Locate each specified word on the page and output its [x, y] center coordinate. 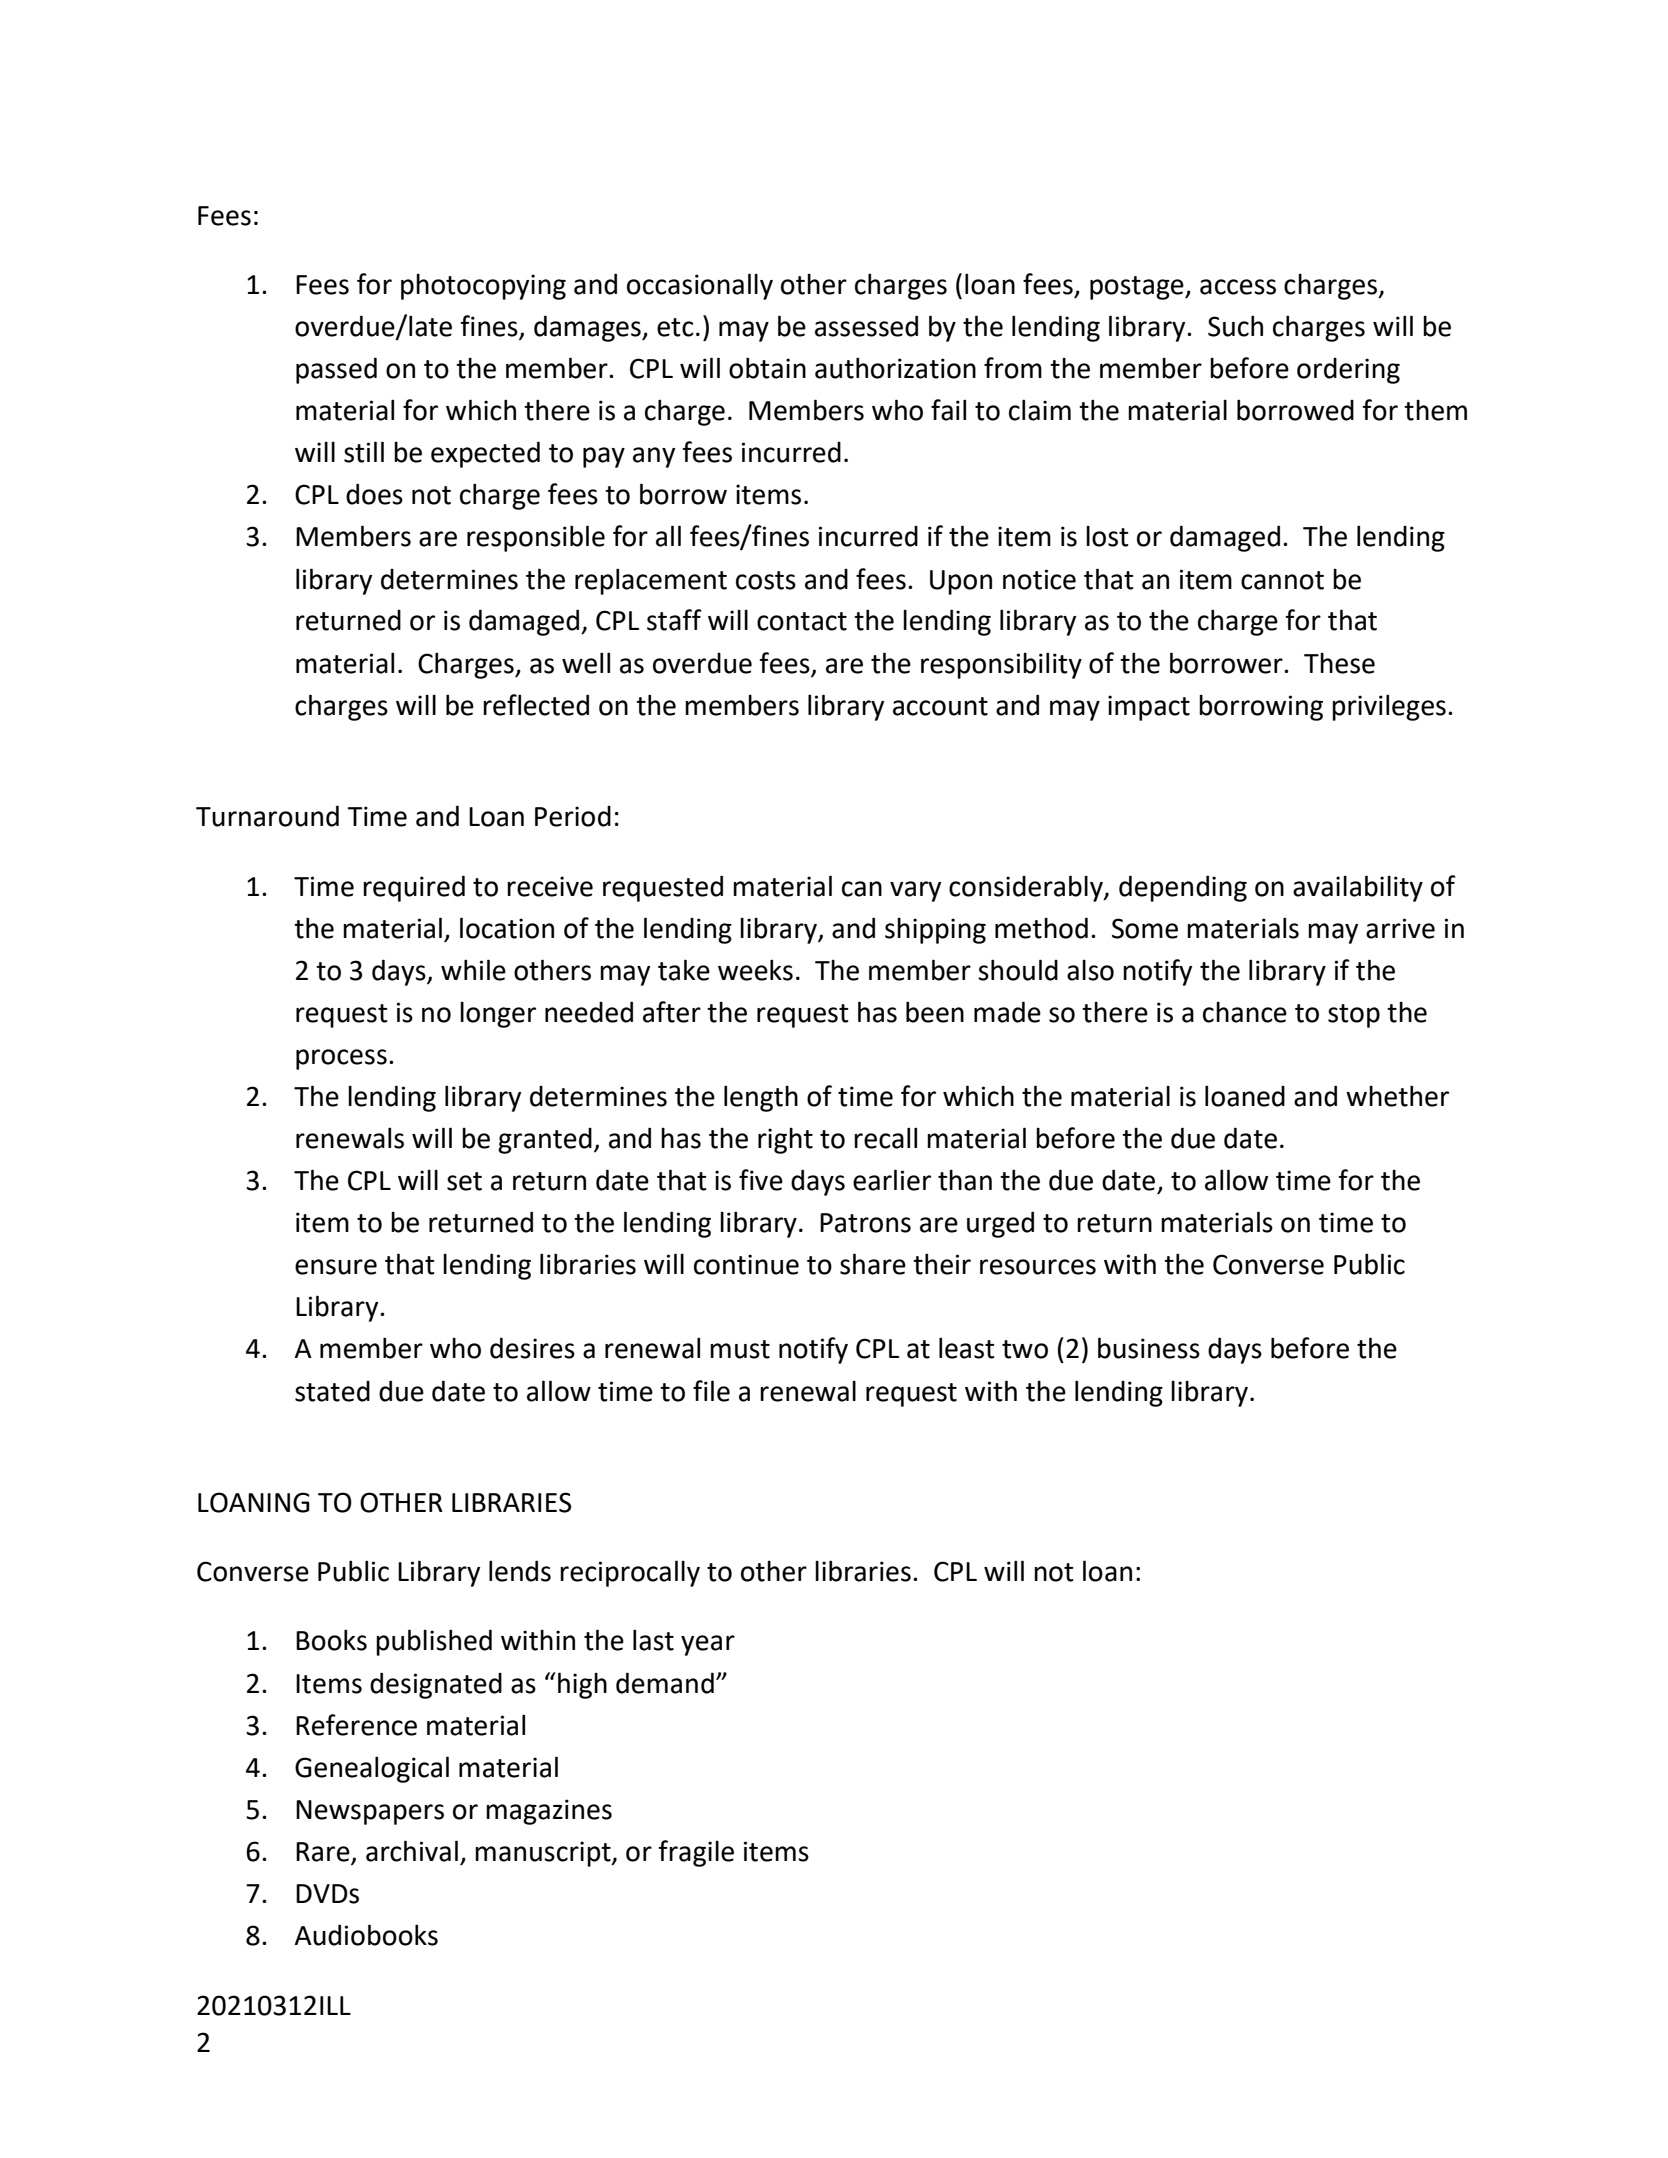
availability [1358, 888]
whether [1397, 1096]
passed [336, 370]
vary [915, 891]
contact [802, 621]
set [464, 1181]
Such [1235, 326]
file [711, 1391]
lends [520, 1571]
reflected [536, 705]
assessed [866, 326]
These [1339, 663]
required [414, 888]
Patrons [865, 1223]
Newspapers [370, 1812]
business [1149, 1348]
